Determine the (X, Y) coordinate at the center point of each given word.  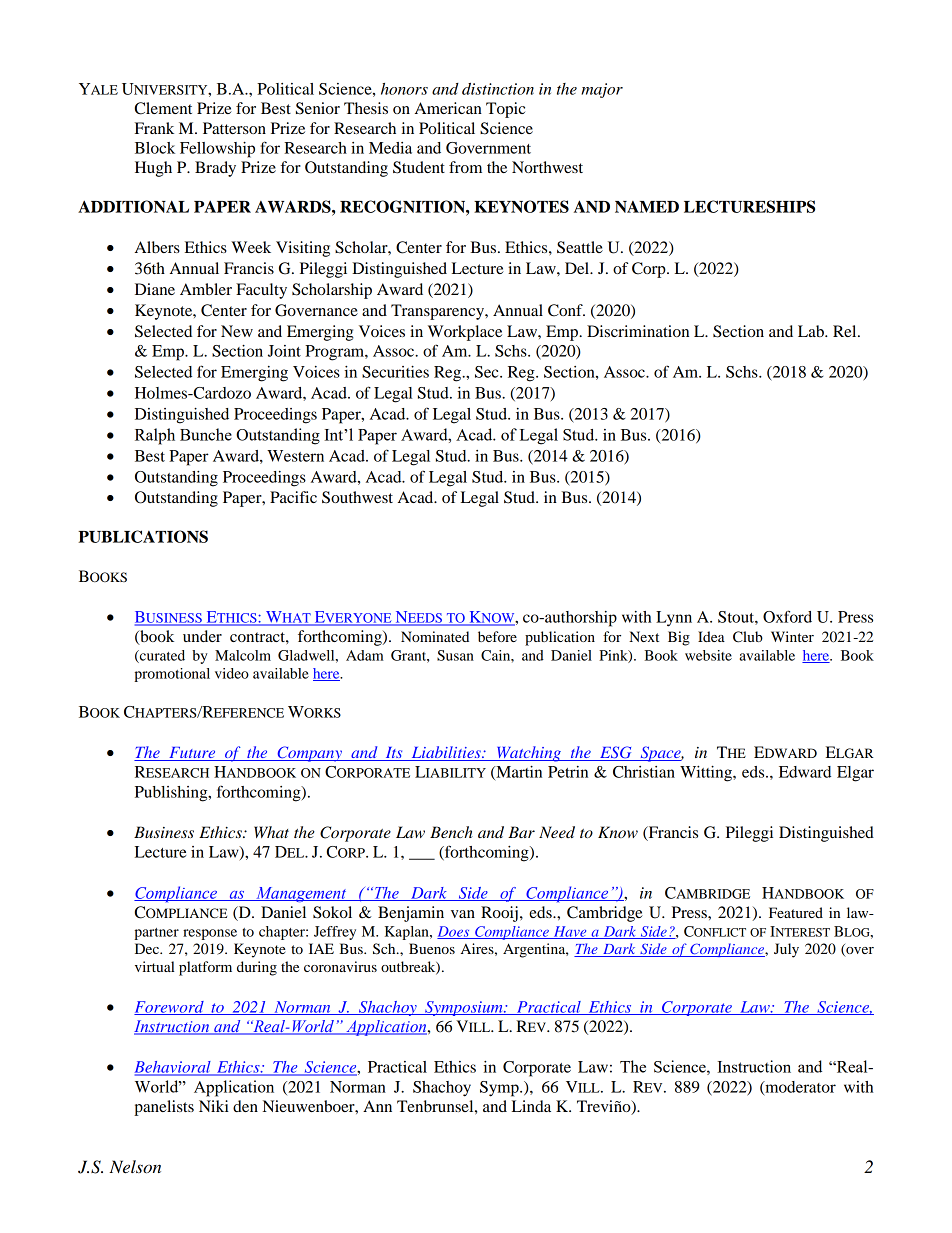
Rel (846, 331)
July (786, 950)
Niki (214, 1106)
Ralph (155, 436)
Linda (531, 1106)
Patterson (234, 128)
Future (192, 754)
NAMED (647, 207)
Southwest (357, 497)
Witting (707, 774)
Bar (521, 832)
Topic (505, 110)
